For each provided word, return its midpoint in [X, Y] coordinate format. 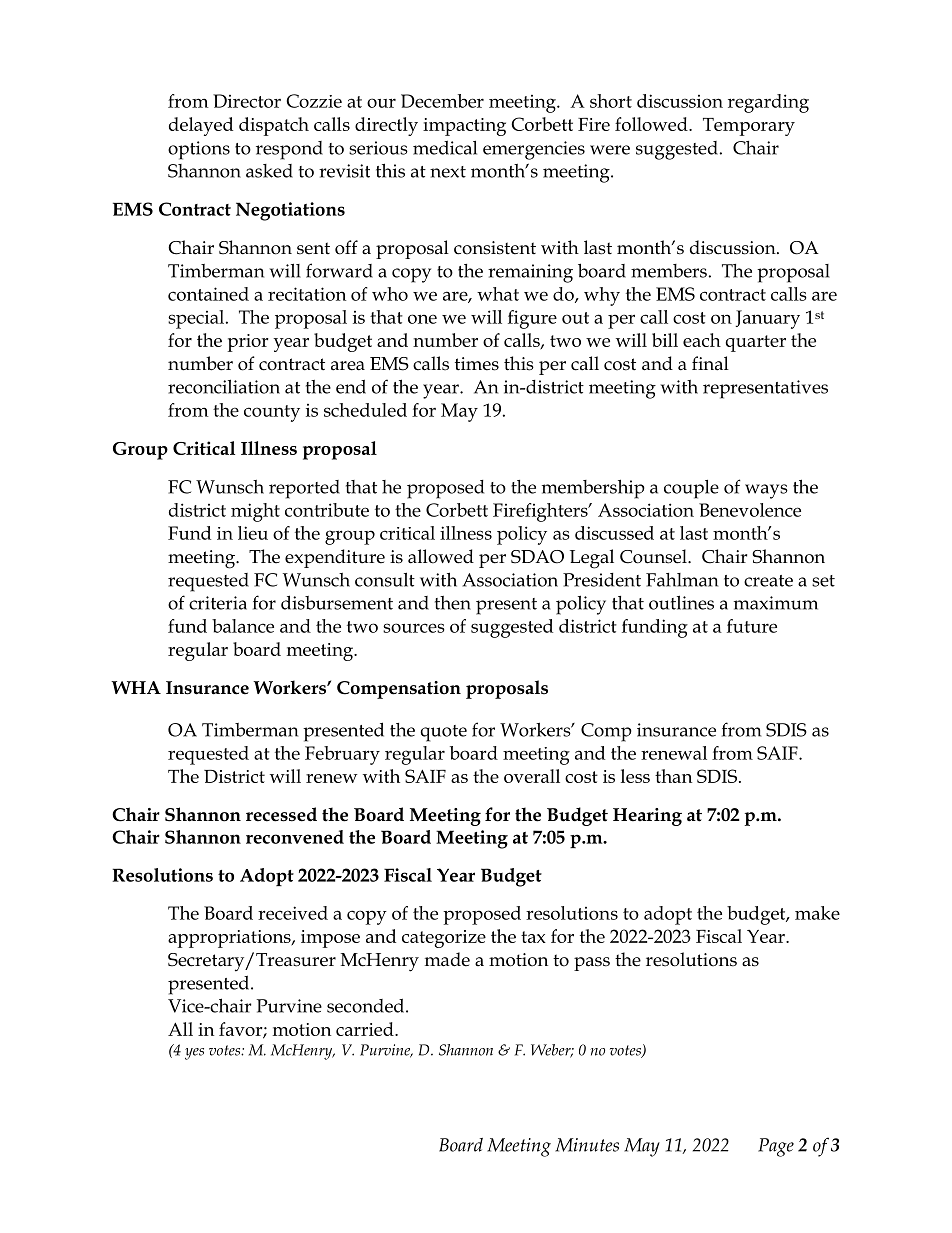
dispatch [274, 126]
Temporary [749, 127]
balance [243, 626]
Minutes [587, 1145]
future [752, 626]
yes [194, 1054]
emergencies [534, 150]
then [453, 603]
